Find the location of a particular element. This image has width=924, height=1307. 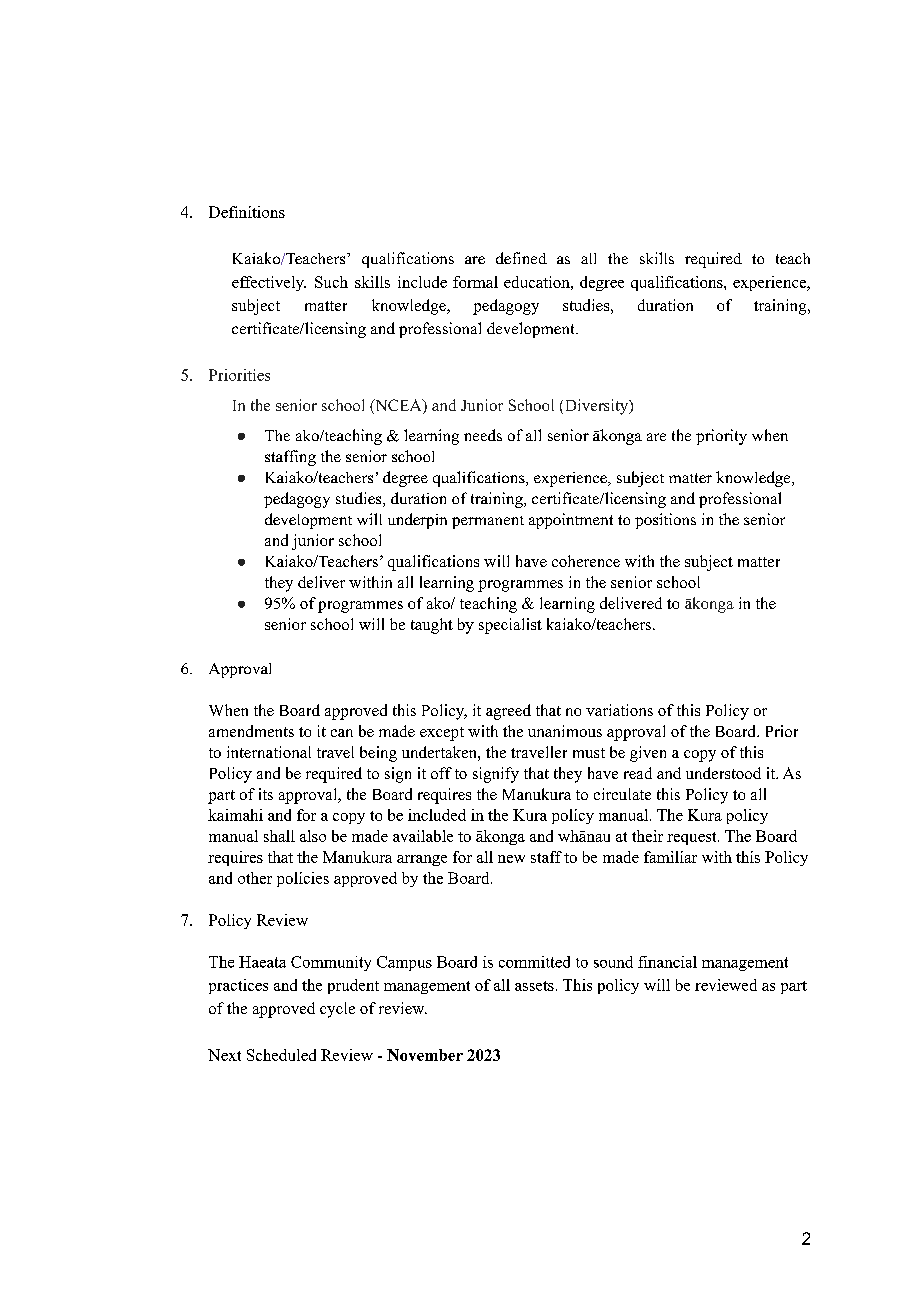

underpin is located at coordinates (417, 521).
